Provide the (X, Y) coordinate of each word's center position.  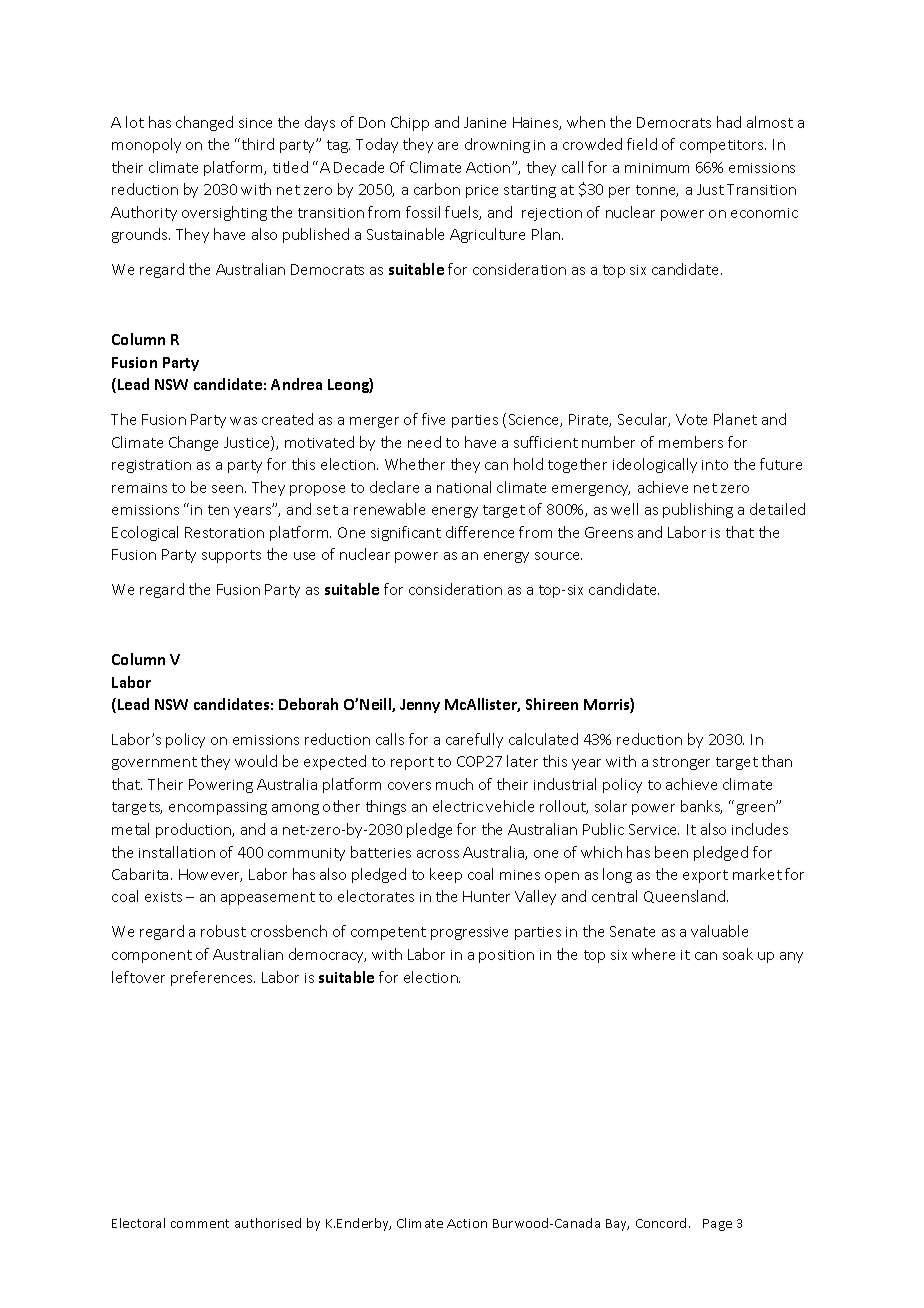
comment (200, 1223)
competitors (723, 146)
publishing (698, 510)
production (195, 830)
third (258, 144)
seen (227, 489)
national (464, 487)
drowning (497, 145)
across (438, 854)
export (705, 876)
